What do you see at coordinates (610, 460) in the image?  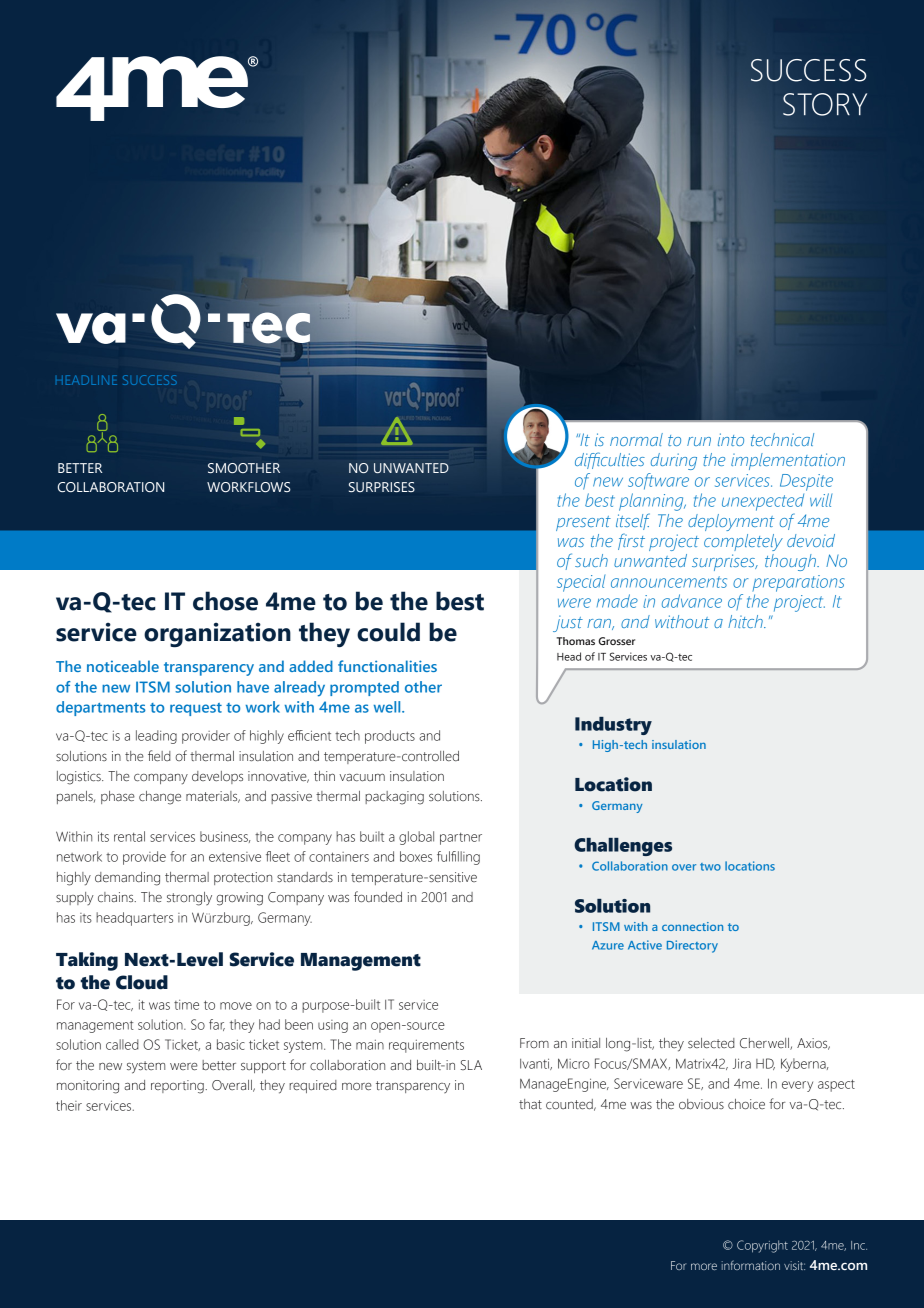 I see `difficulties` at bounding box center [610, 460].
